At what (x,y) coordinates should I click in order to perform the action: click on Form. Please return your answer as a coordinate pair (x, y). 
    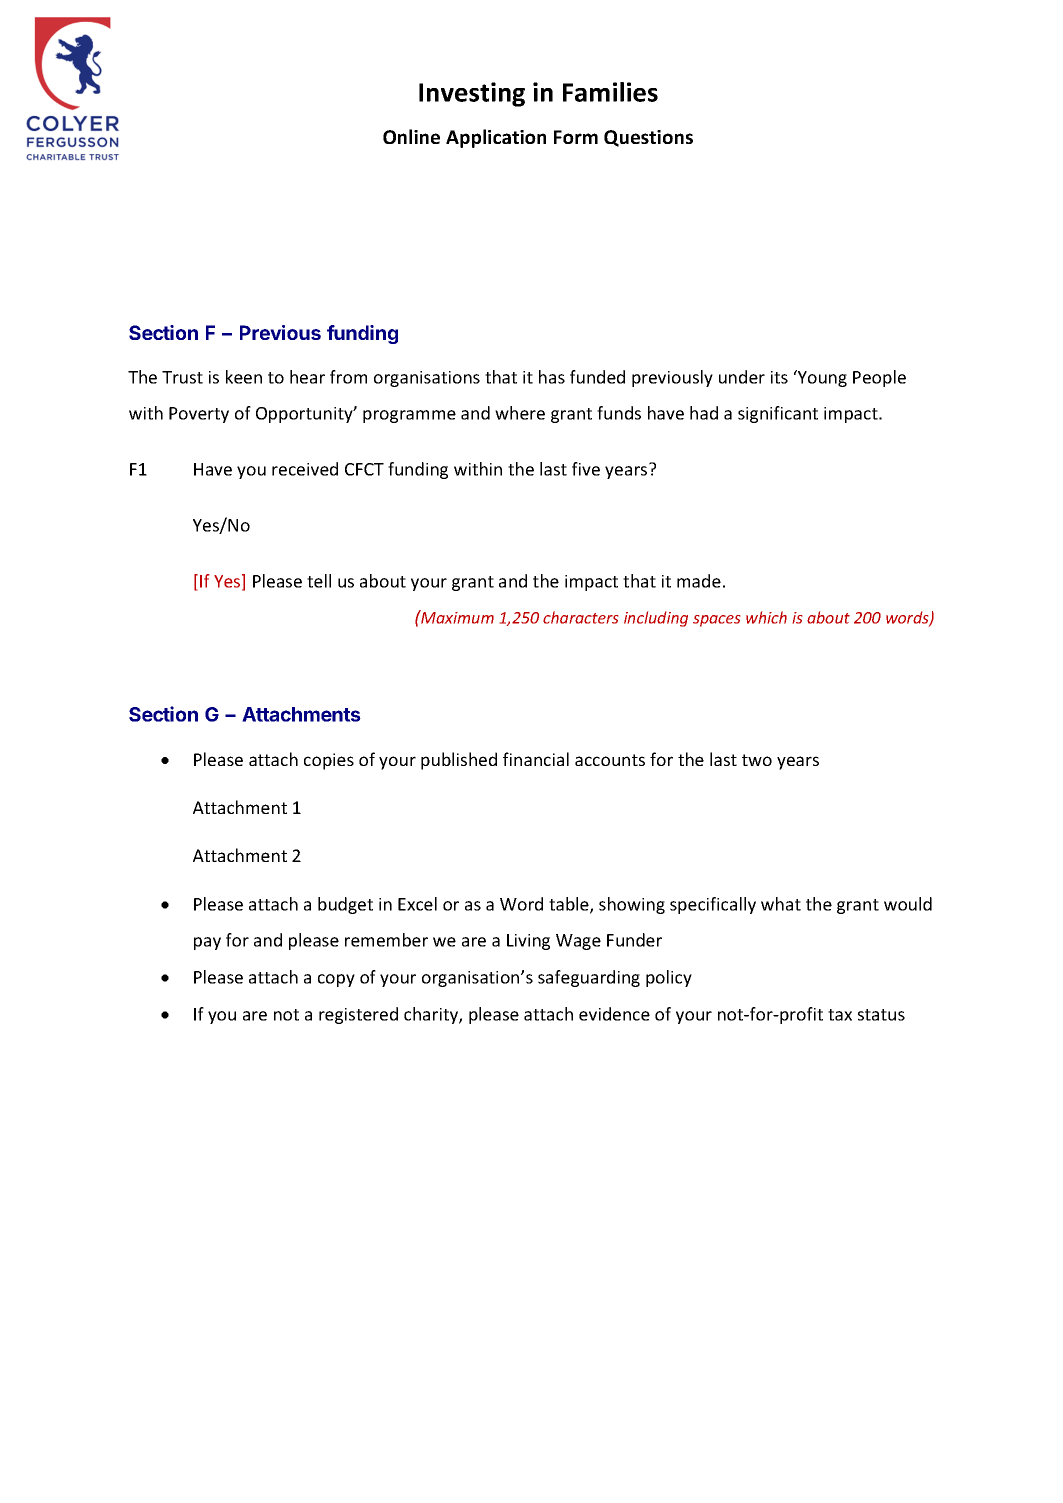
    Looking at the image, I should click on (576, 137).
